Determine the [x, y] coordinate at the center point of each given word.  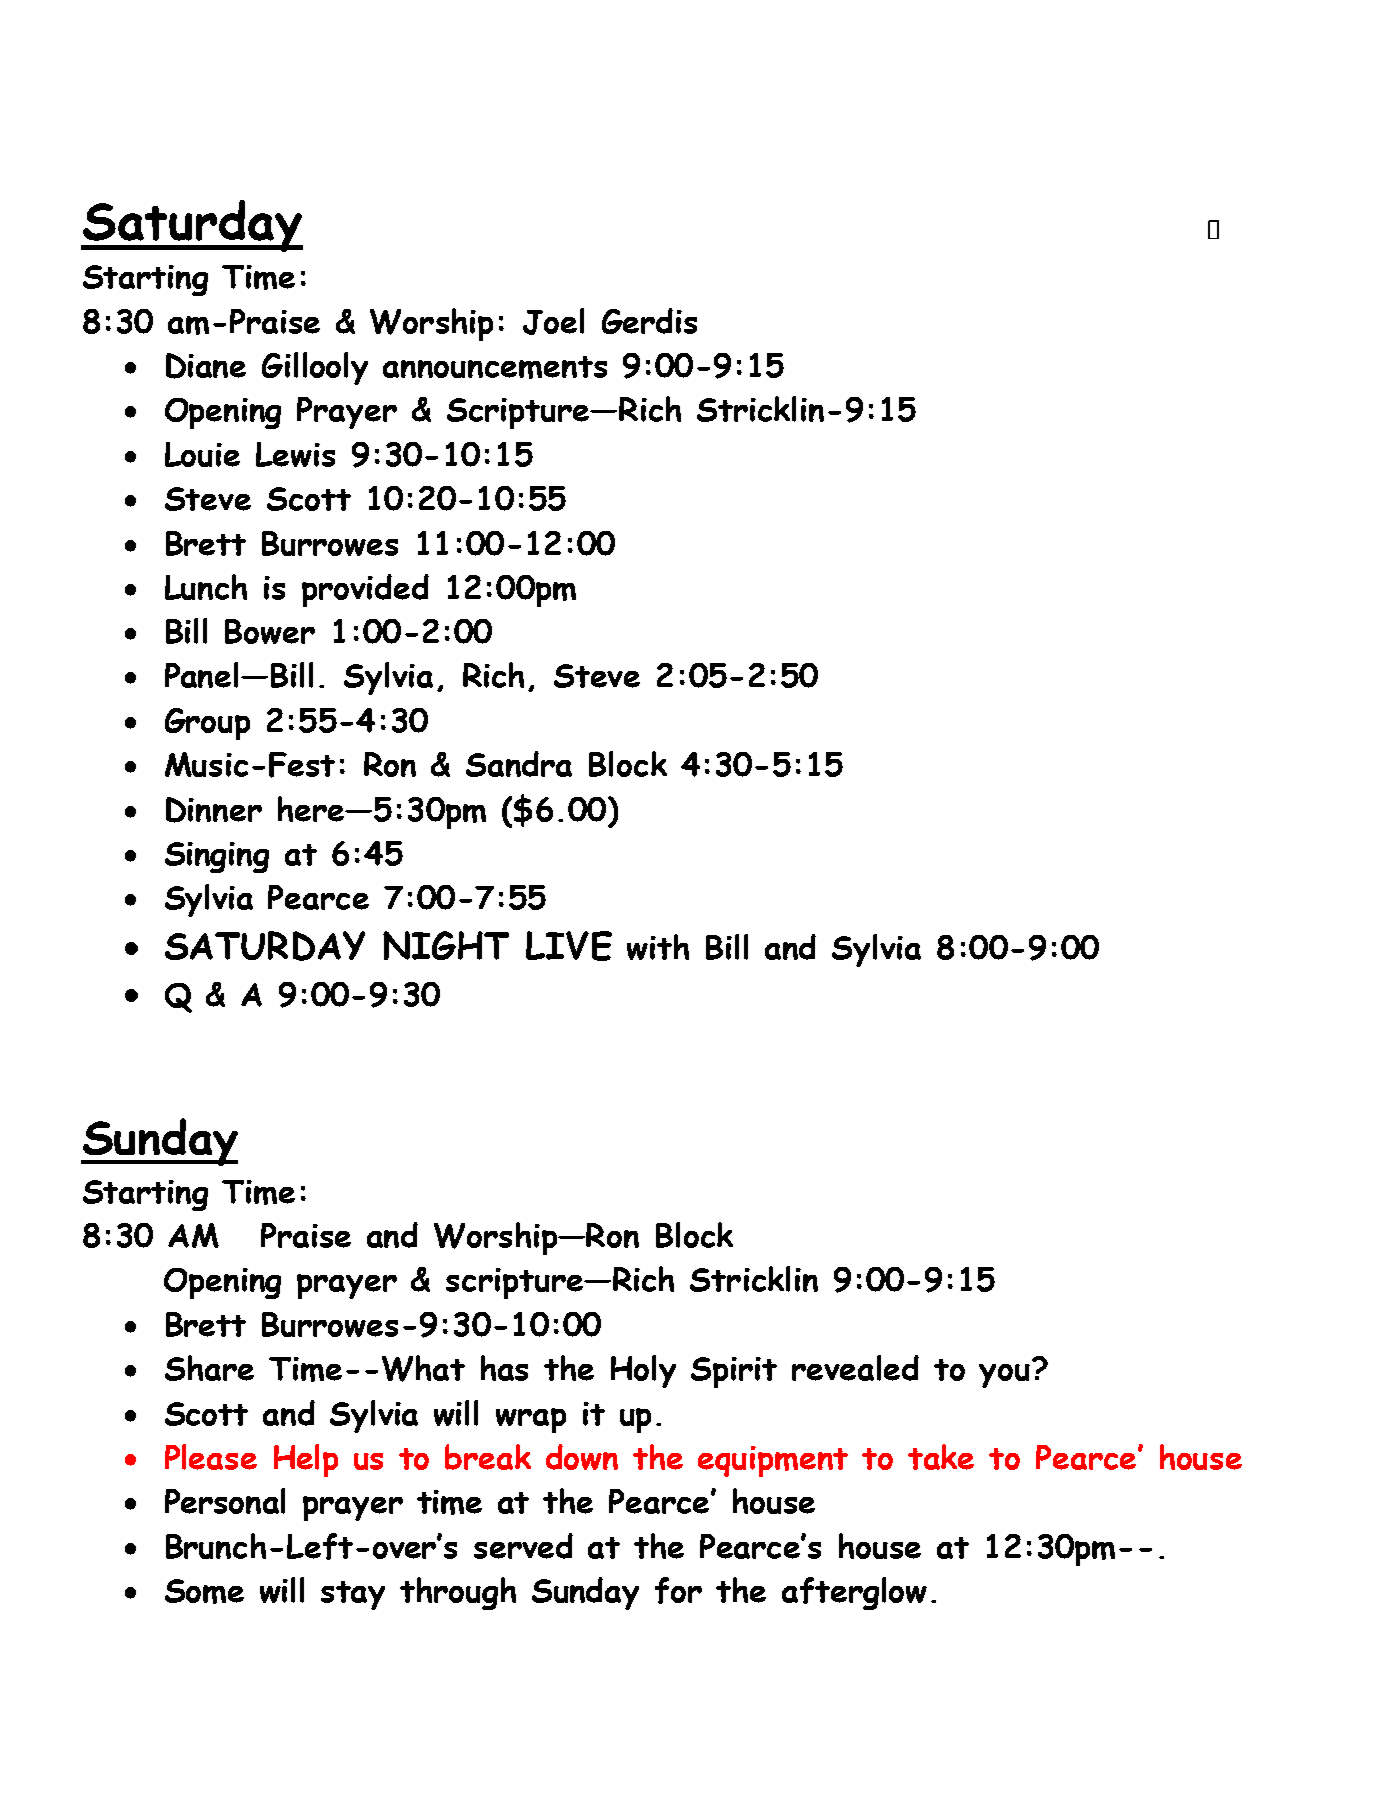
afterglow [854, 1593]
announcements [495, 367]
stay [353, 1595]
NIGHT [446, 945]
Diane [206, 366]
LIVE [569, 946]
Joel [553, 321]
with [658, 947]
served [523, 1546]
